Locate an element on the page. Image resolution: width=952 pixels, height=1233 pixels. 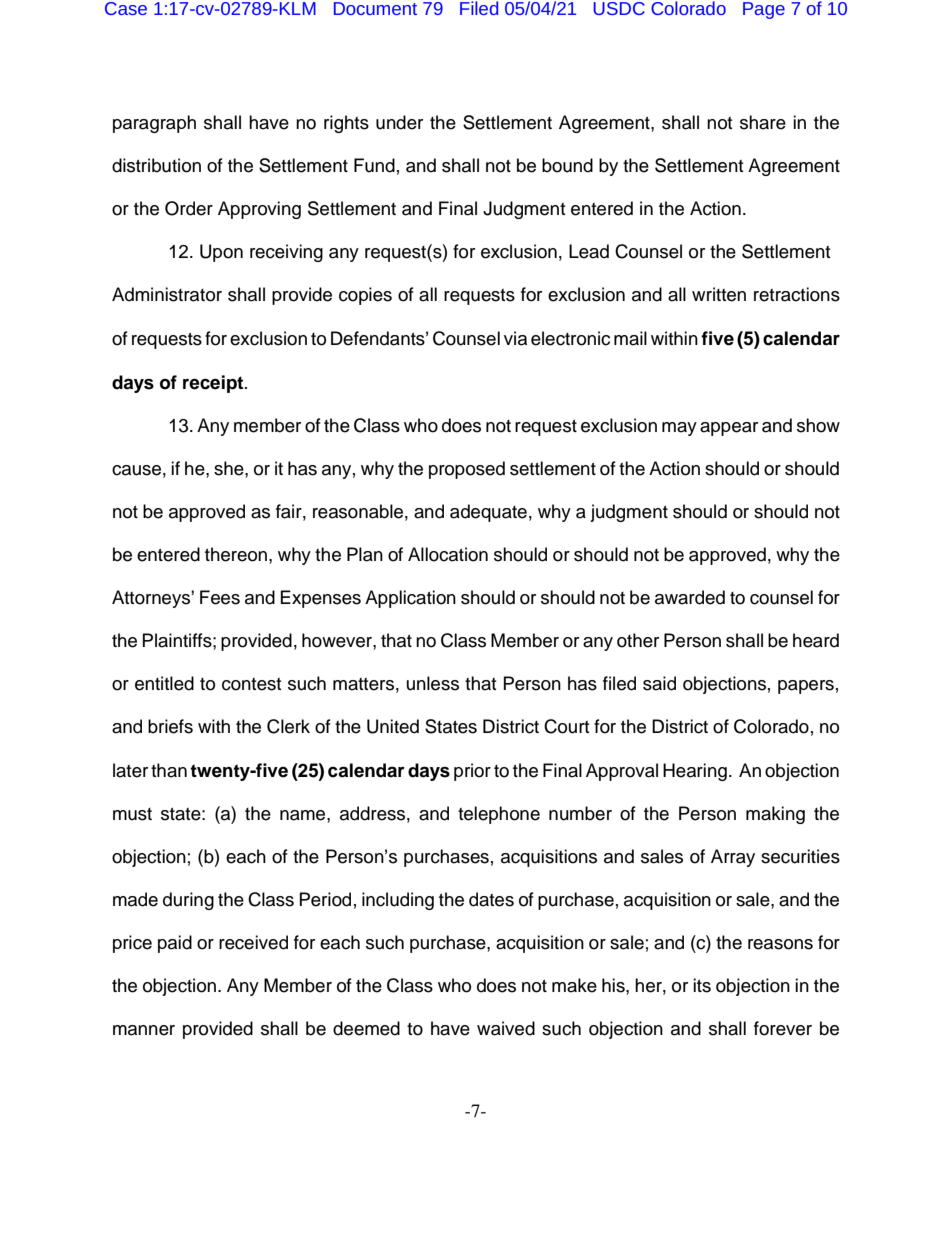
waived is located at coordinates (506, 1028).
